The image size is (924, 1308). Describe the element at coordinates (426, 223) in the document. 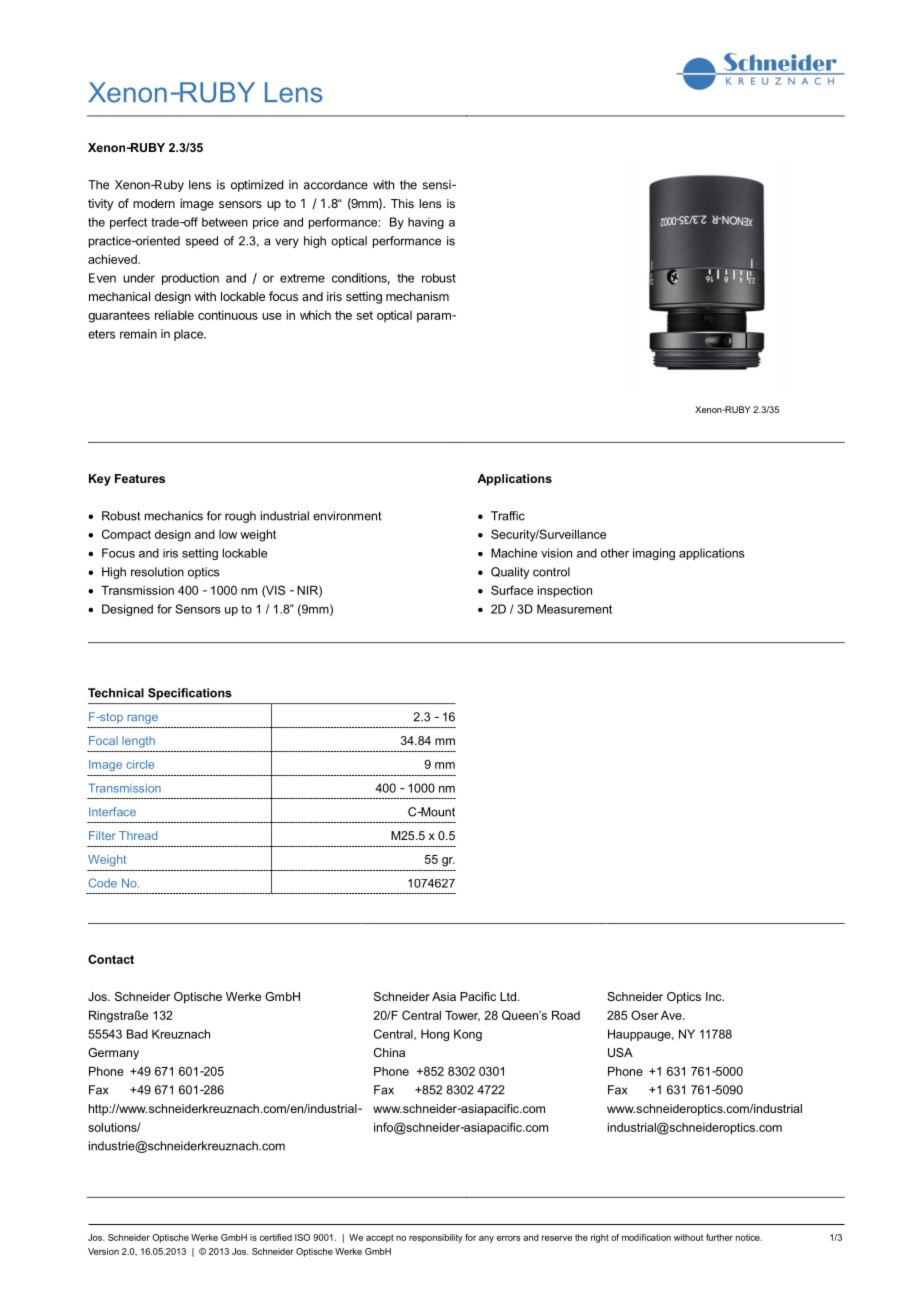

I see `having` at that location.
